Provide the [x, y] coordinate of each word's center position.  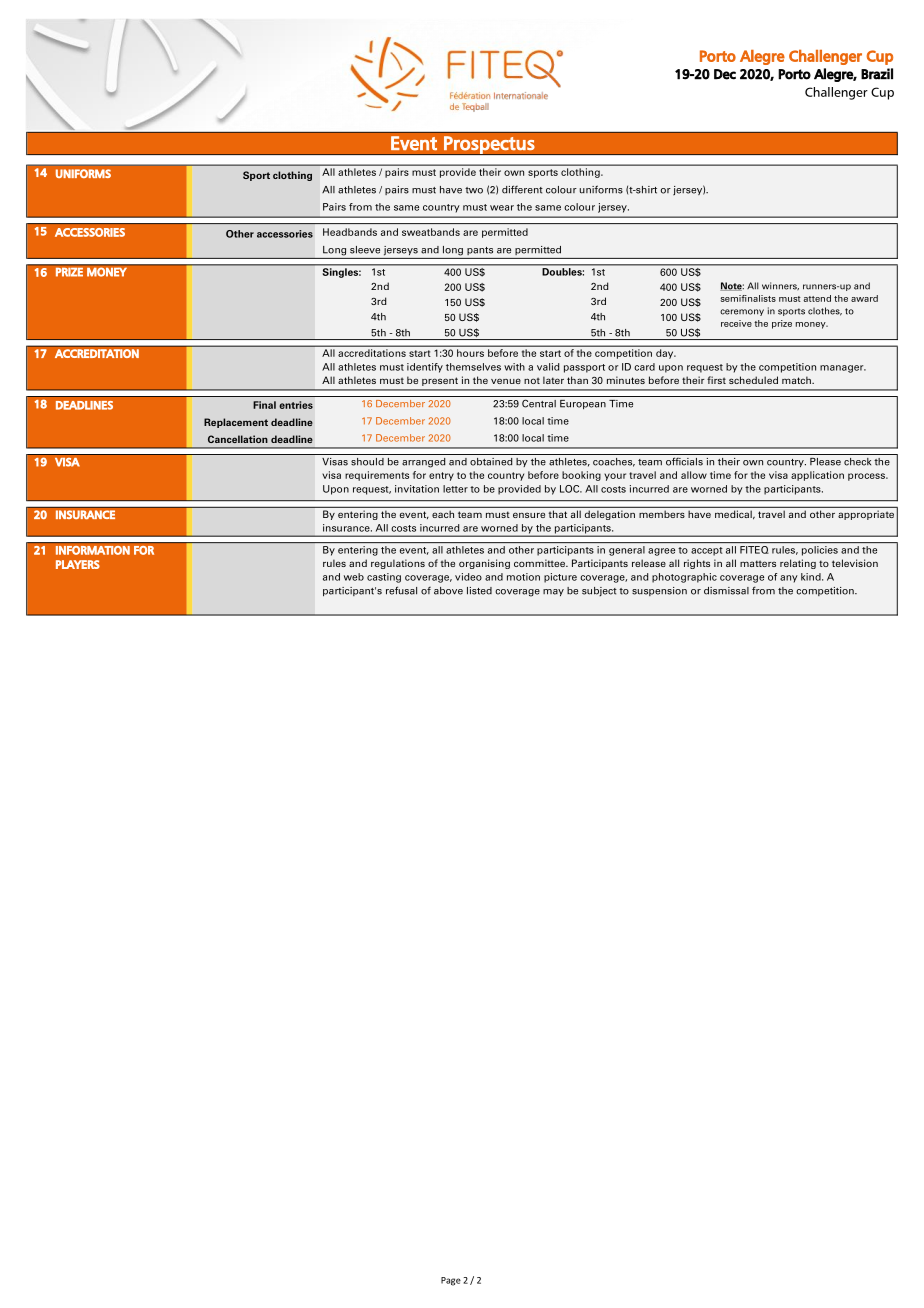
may [553, 592]
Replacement [236, 423]
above [448, 591]
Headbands [350, 232]
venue [506, 381]
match [797, 380]
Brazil [877, 74]
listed [479, 591]
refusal [401, 590]
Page [451, 1281]
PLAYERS [78, 564]
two [474, 190]
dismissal [726, 591]
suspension [659, 591]
